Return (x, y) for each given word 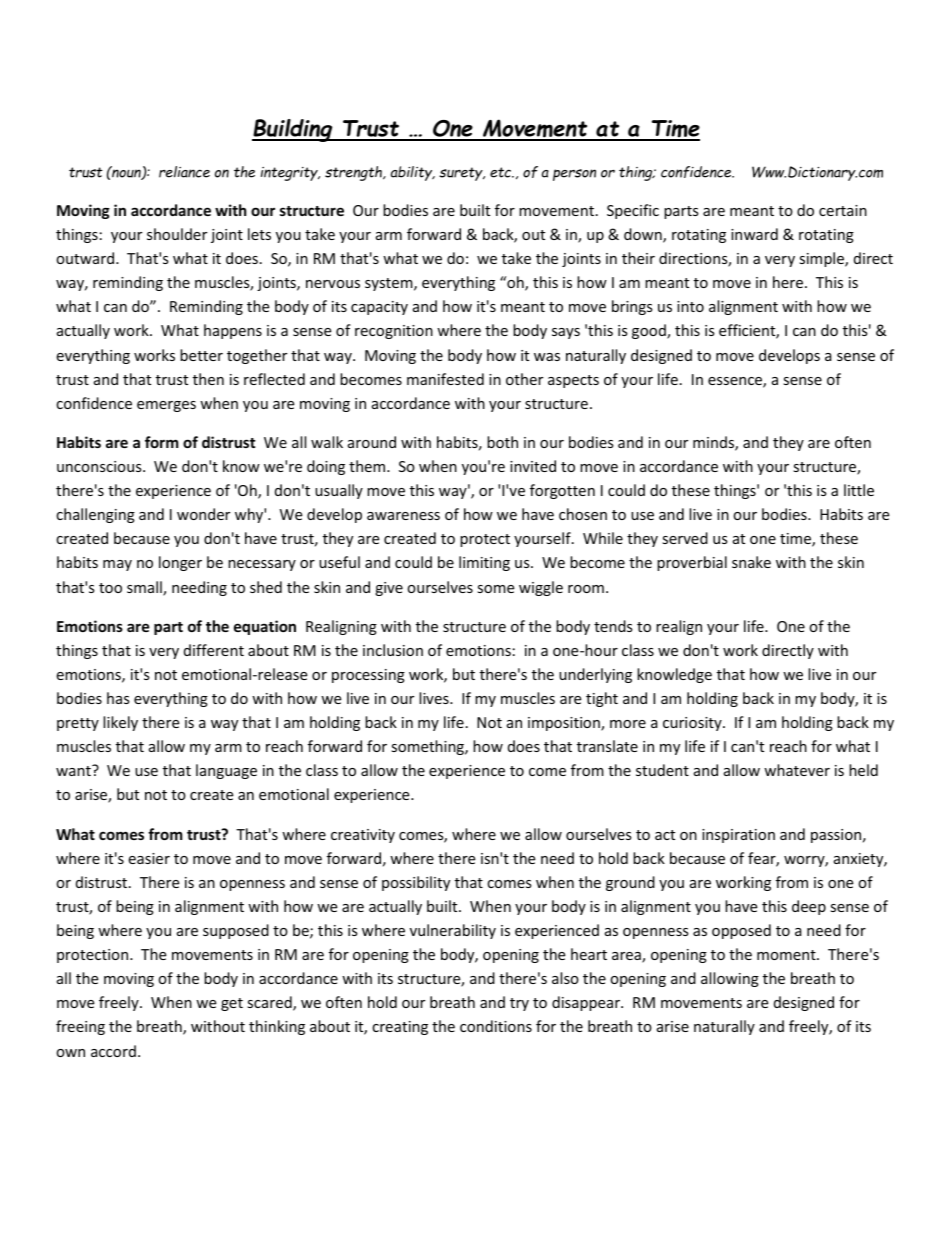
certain (843, 210)
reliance (184, 172)
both (502, 442)
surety (462, 174)
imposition (565, 724)
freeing (80, 1027)
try (519, 1004)
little (859, 490)
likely (120, 723)
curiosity (693, 724)
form (162, 442)
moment (787, 955)
